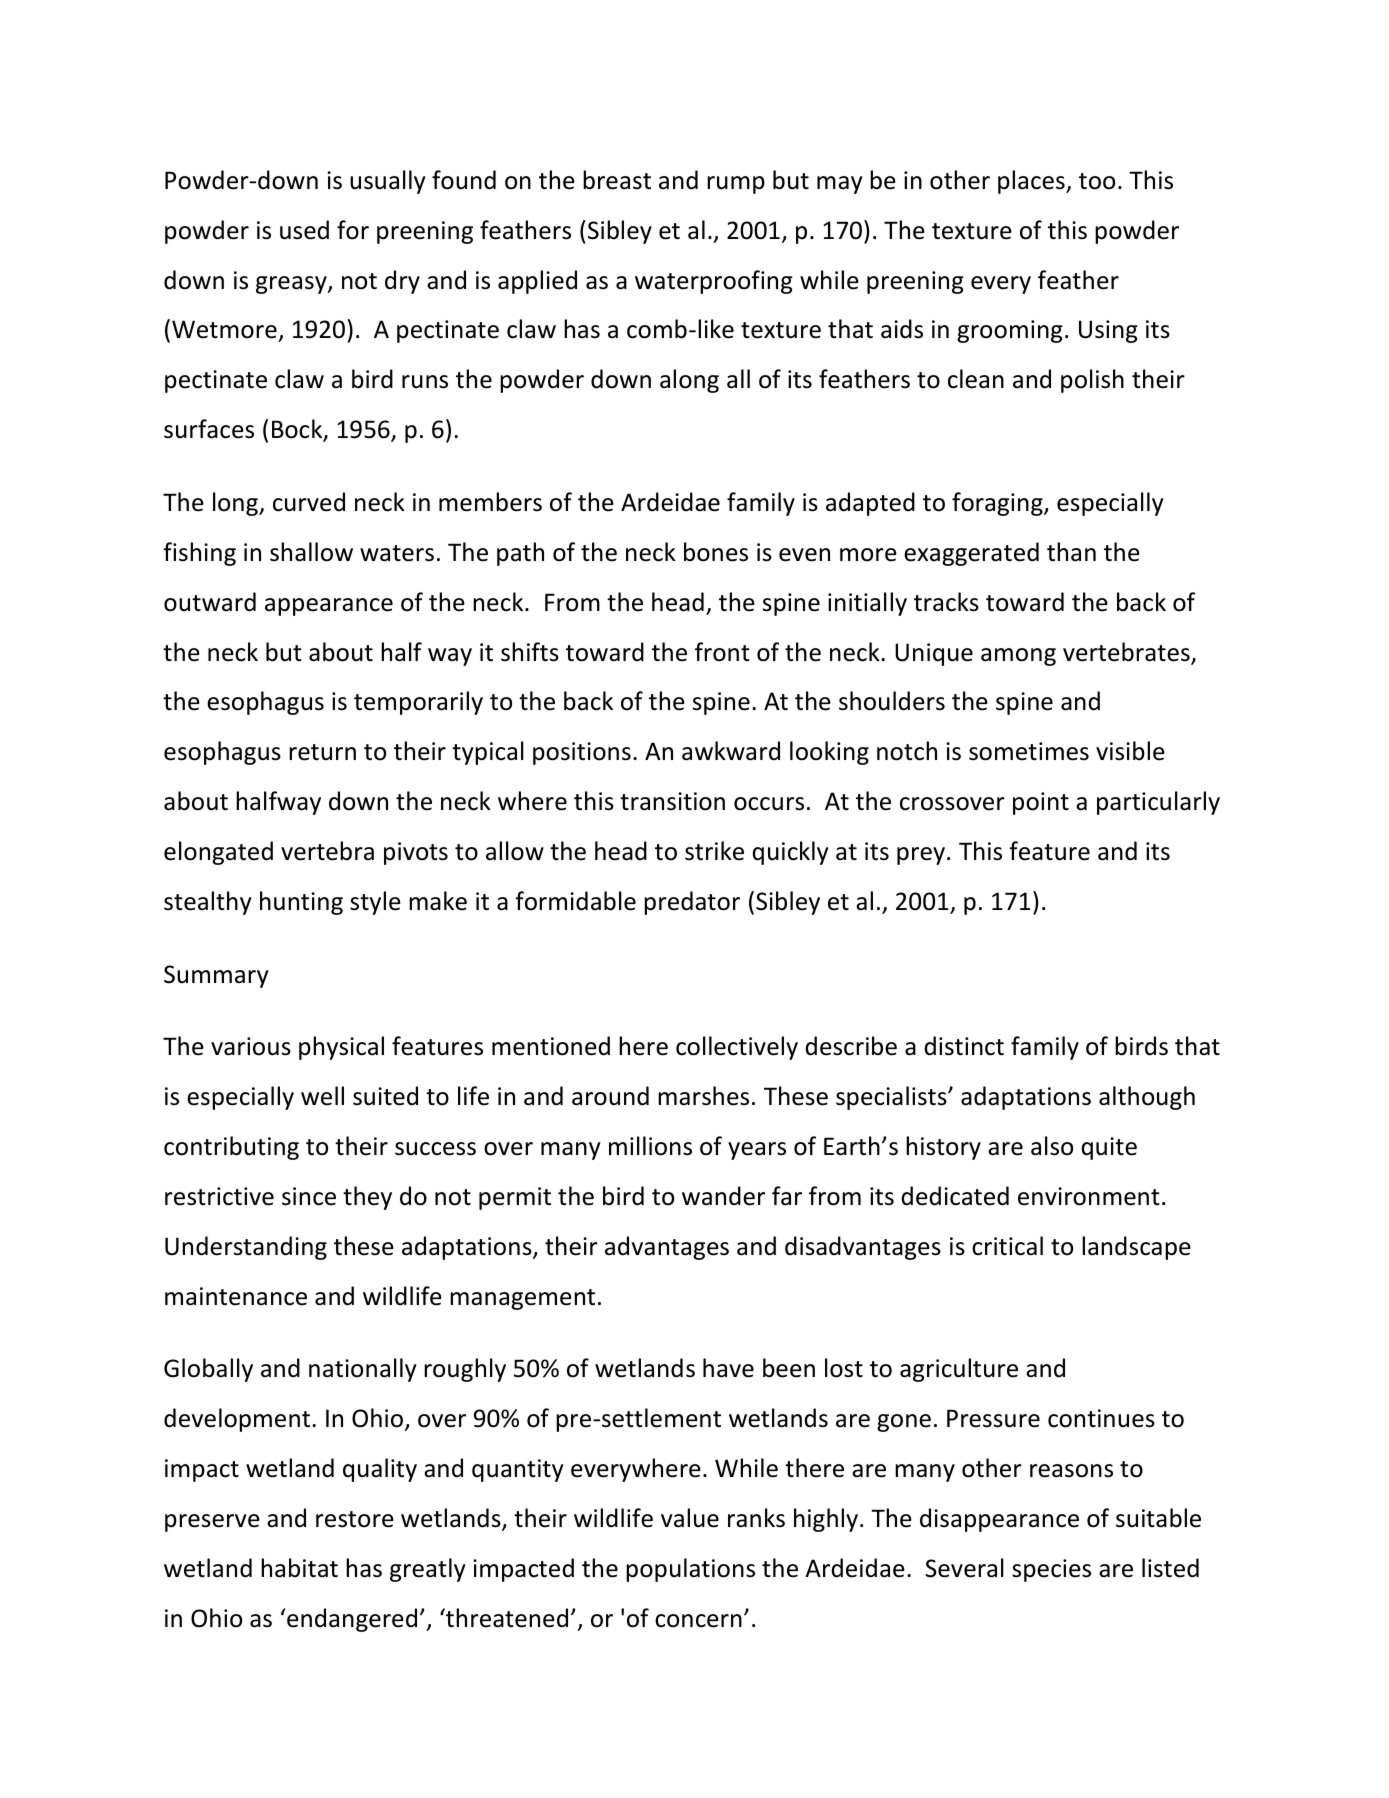  What do you see at coordinates (301, 903) in the page?
I see `hunting` at bounding box center [301, 903].
